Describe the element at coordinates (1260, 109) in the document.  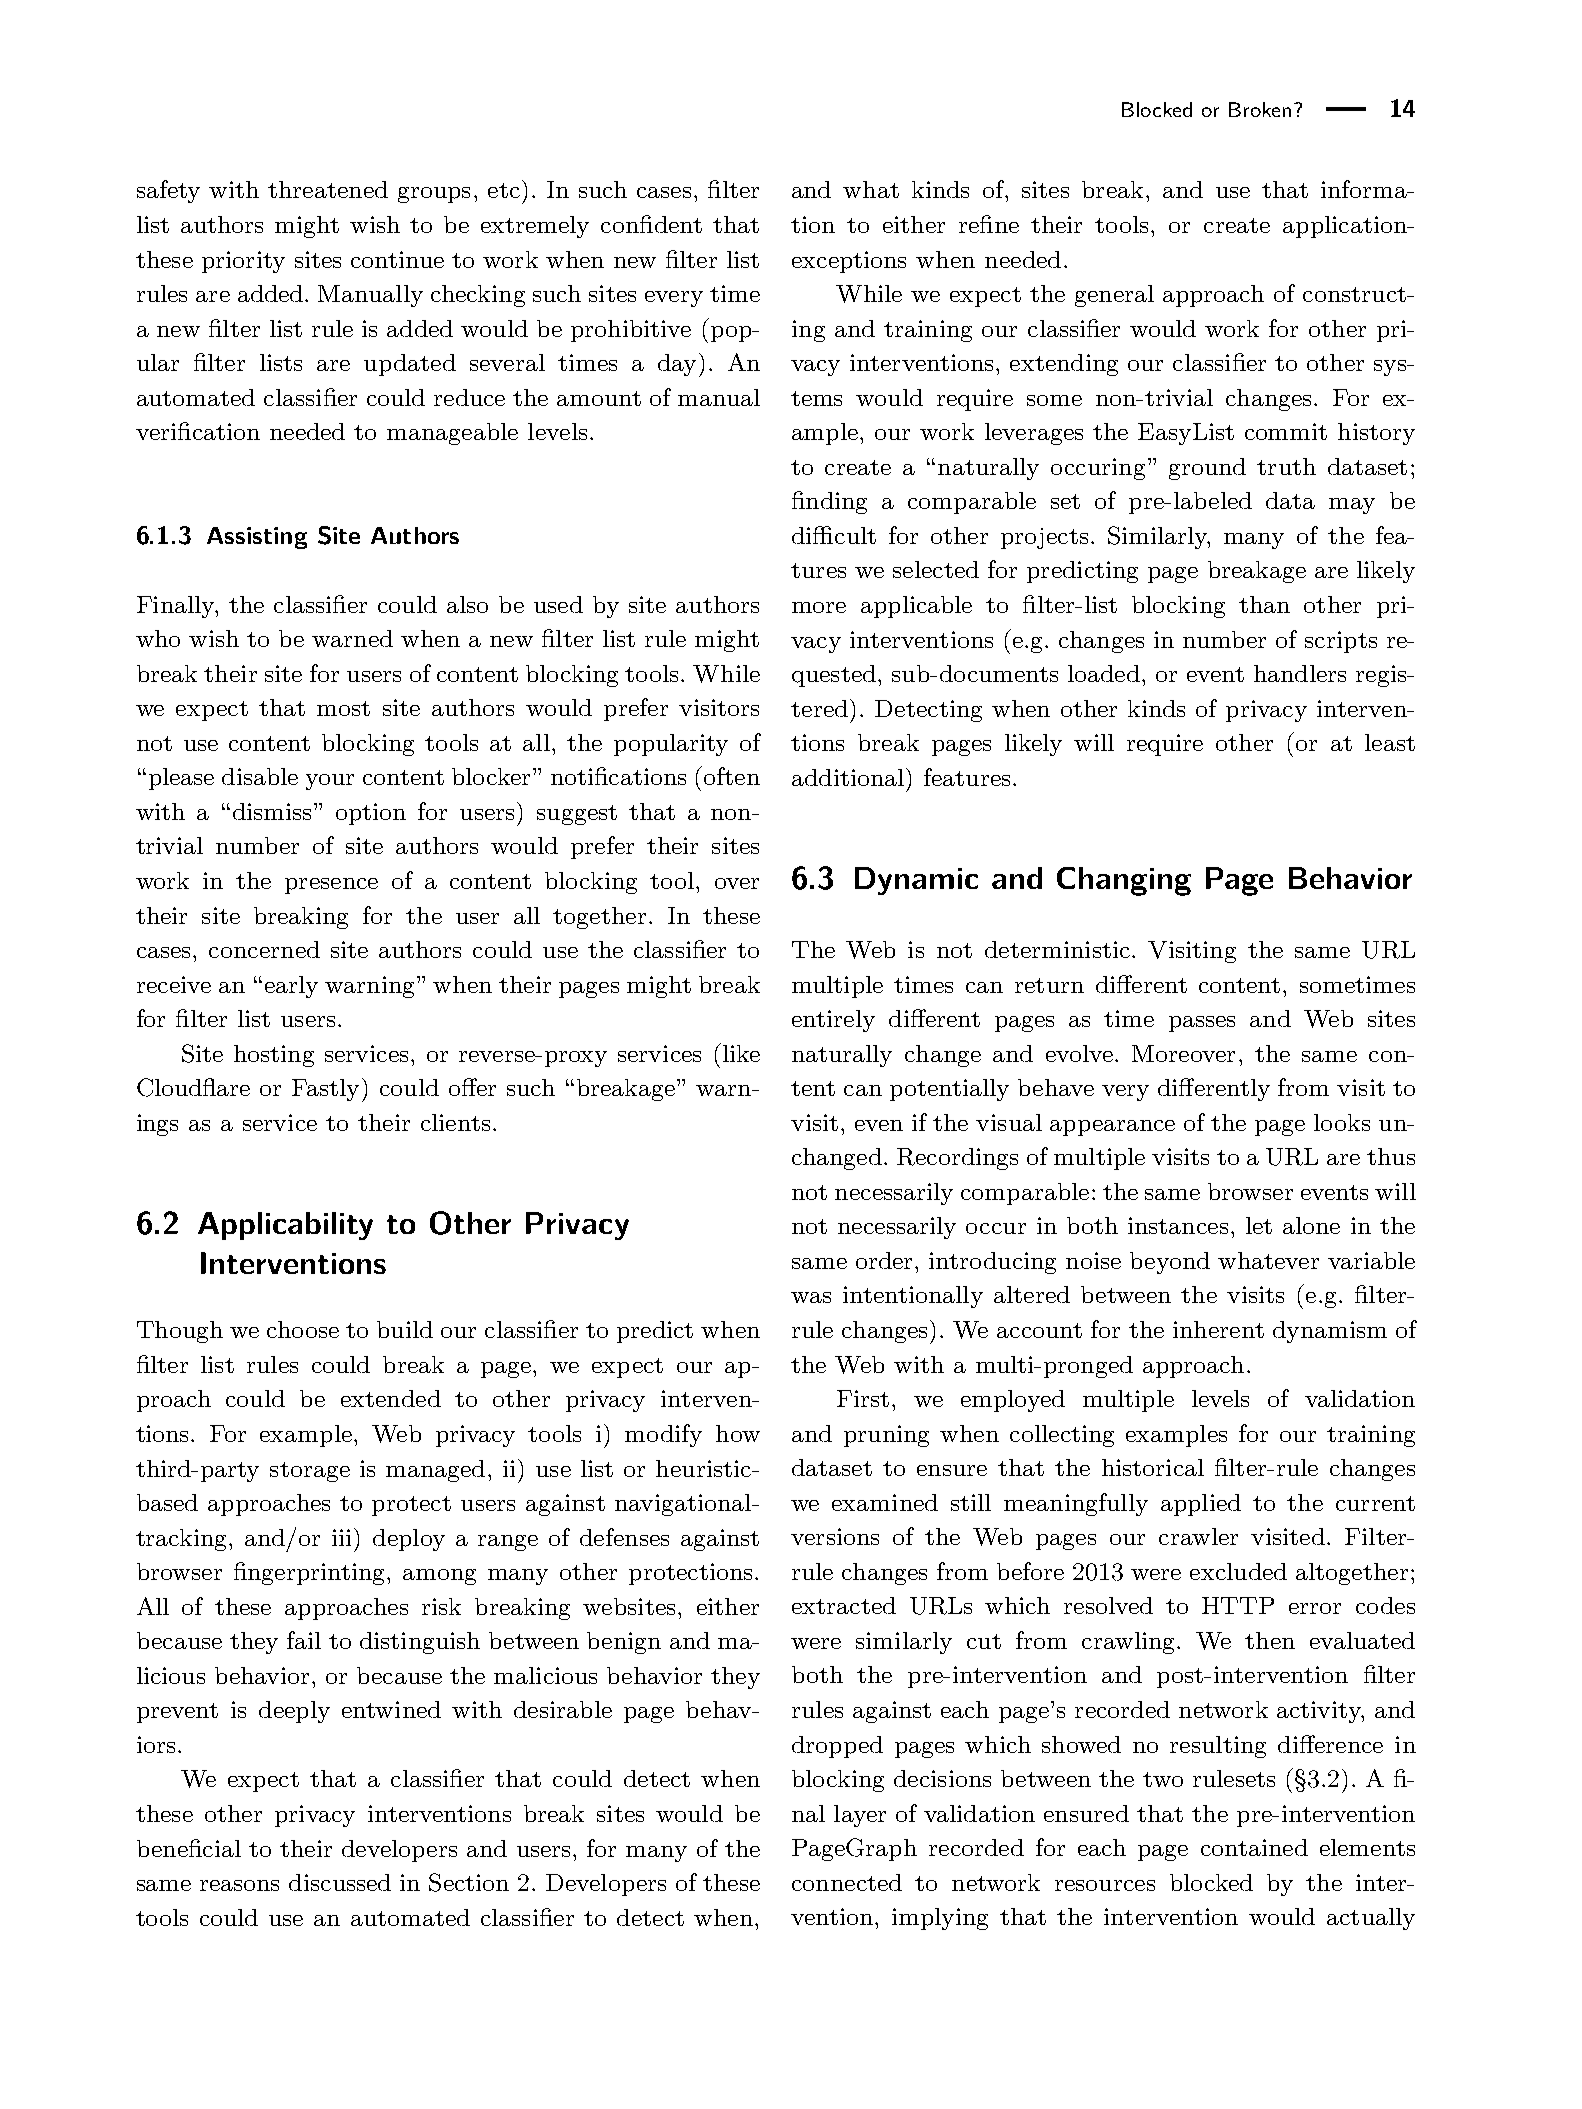
I see `Broken` at that location.
